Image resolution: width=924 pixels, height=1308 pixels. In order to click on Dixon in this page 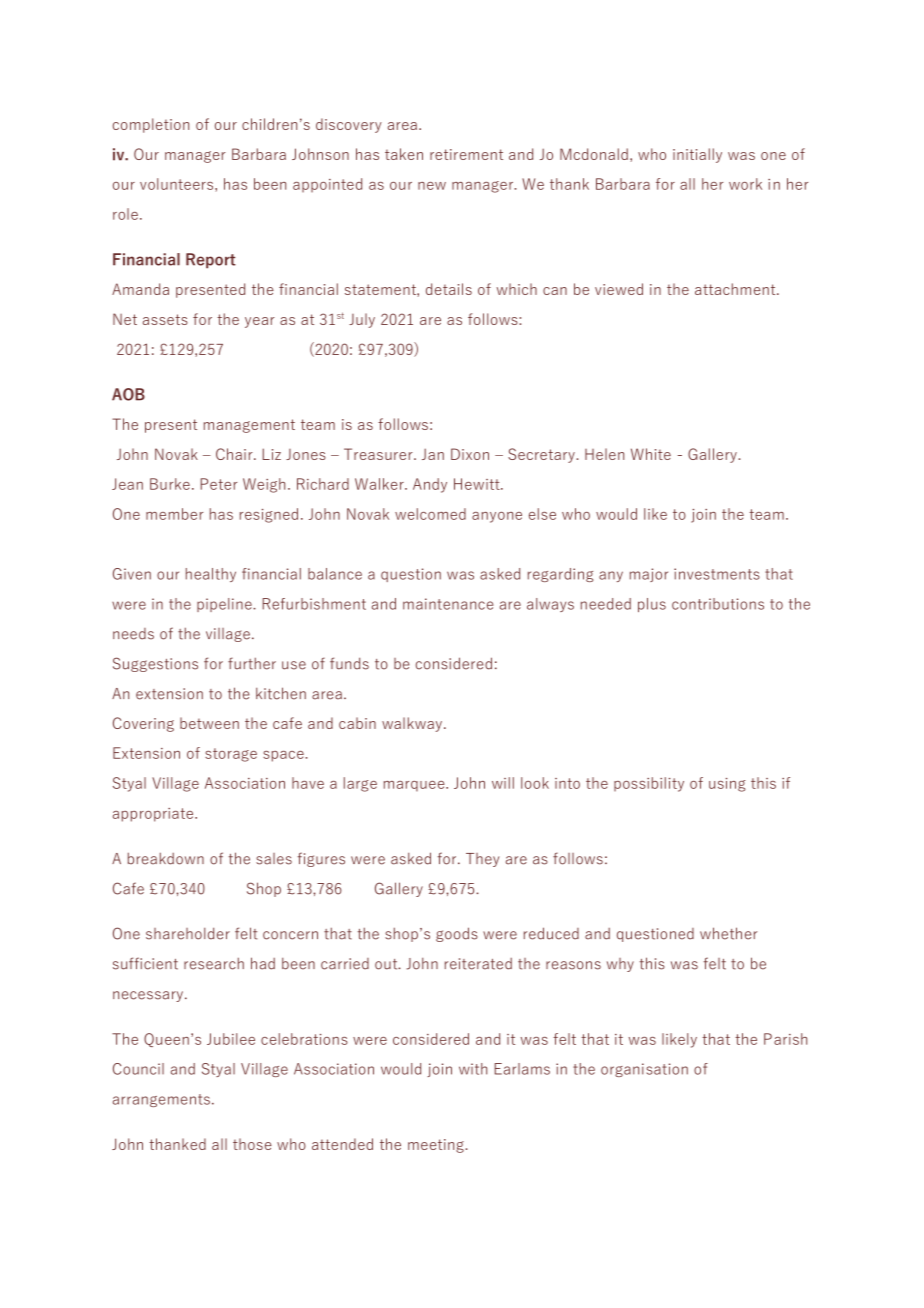, I will do `click(470, 454)`.
